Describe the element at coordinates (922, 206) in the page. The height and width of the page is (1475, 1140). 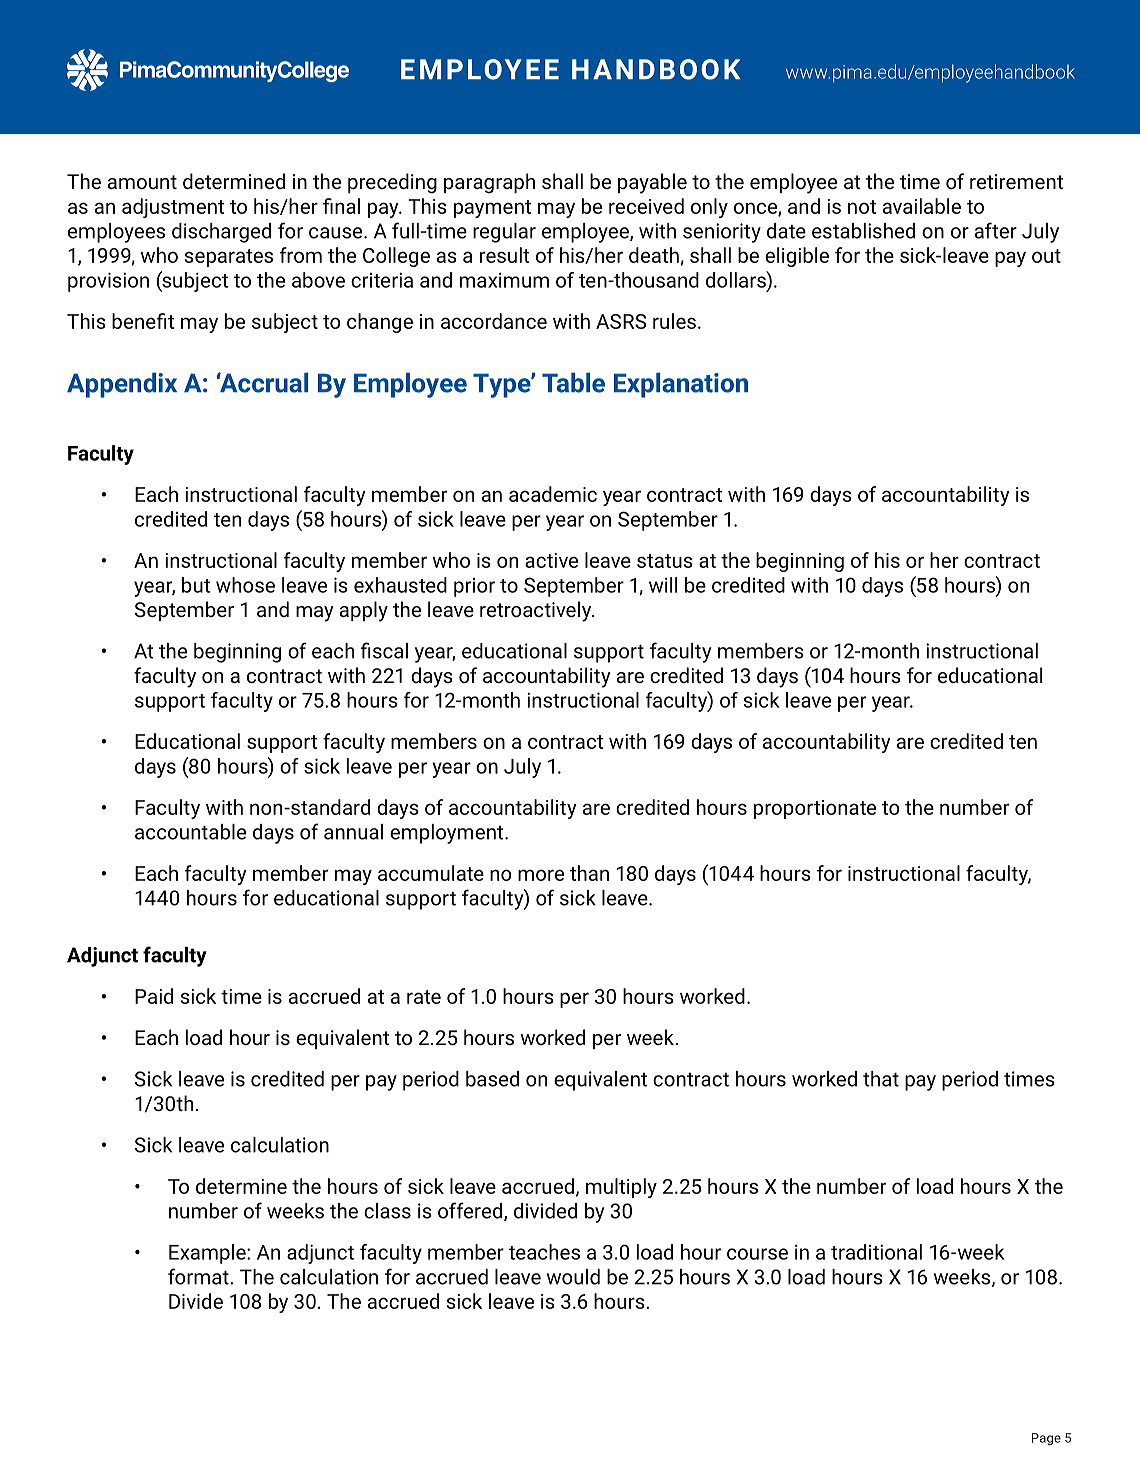
I see `available` at that location.
